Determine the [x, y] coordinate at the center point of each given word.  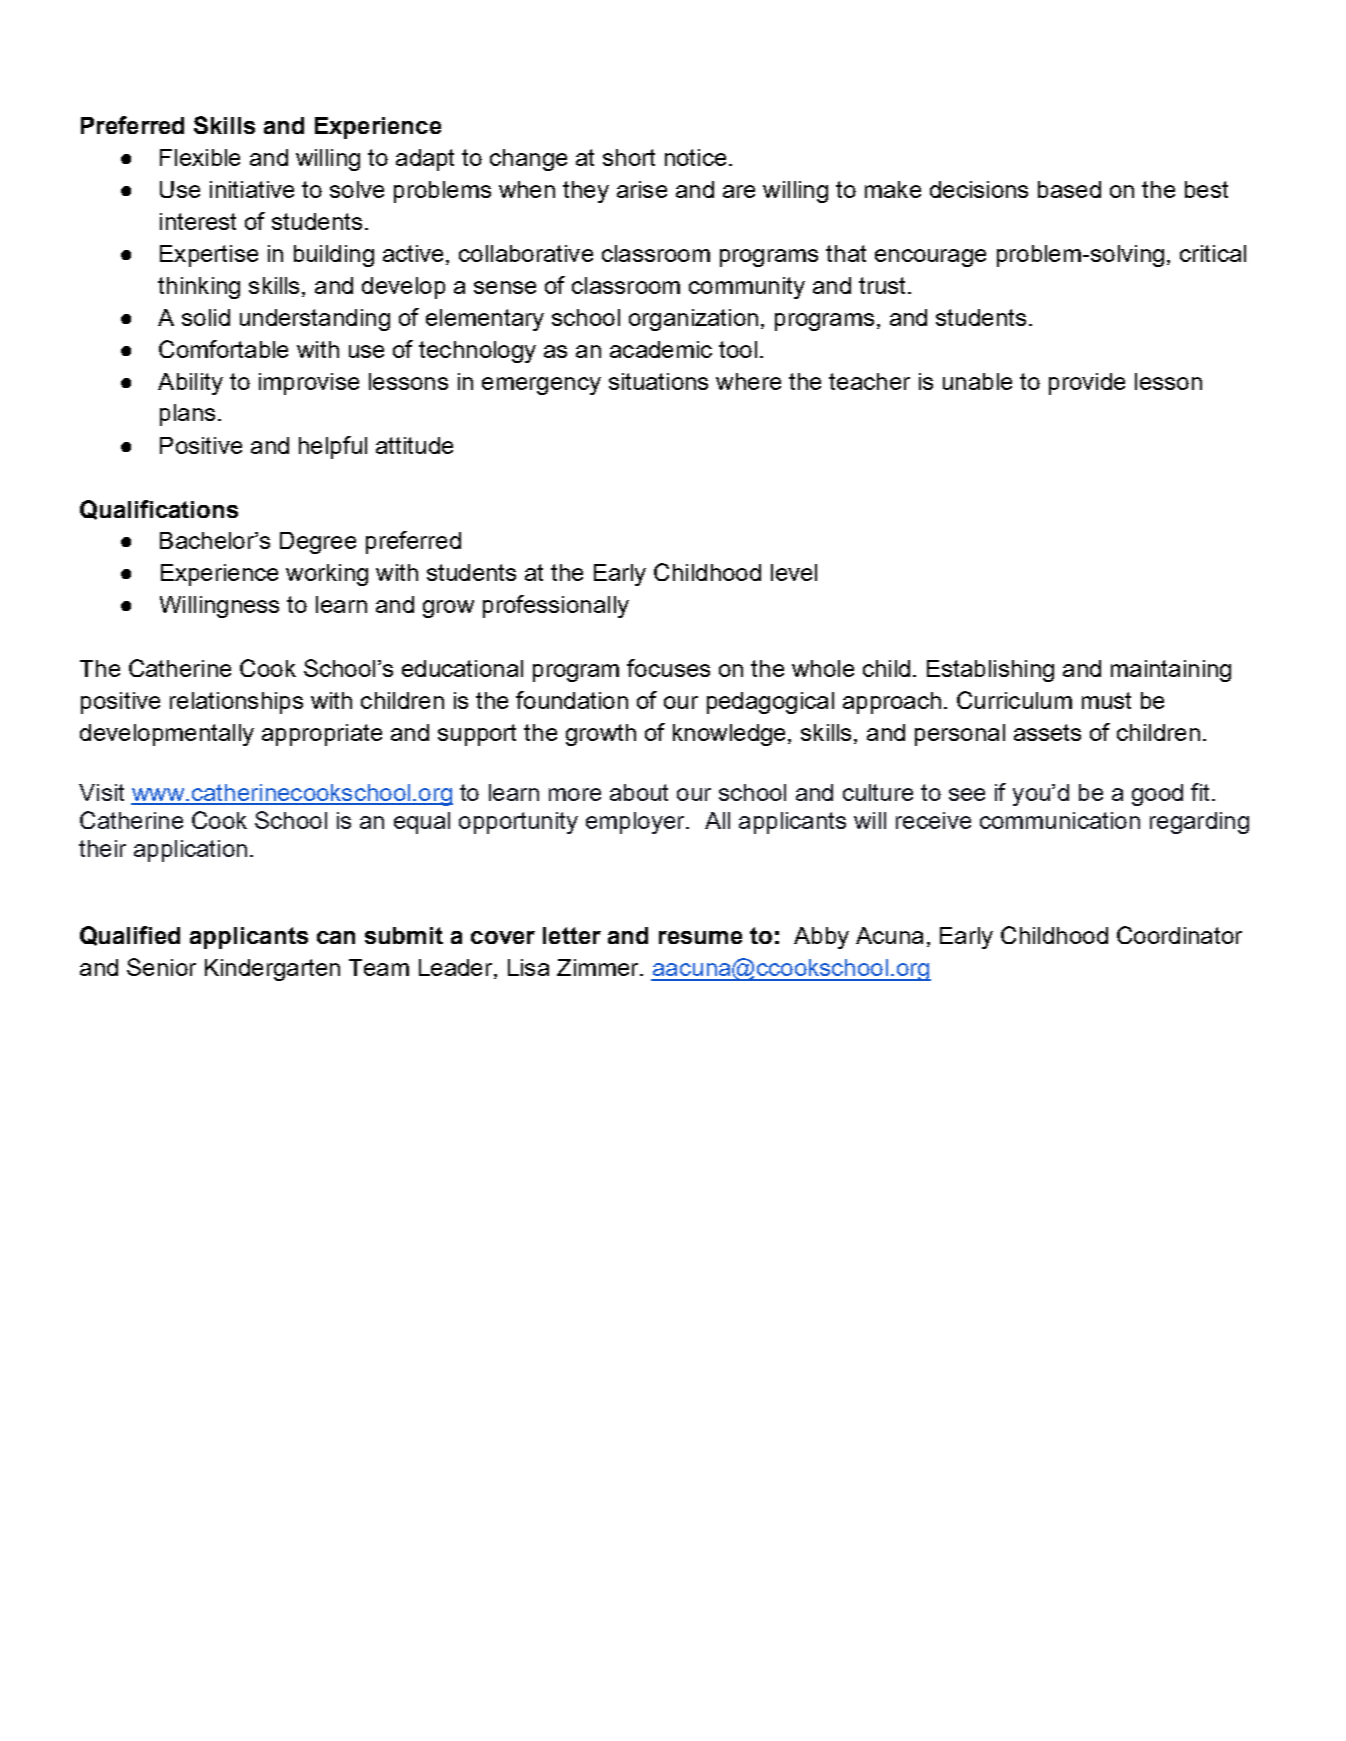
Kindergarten [272, 970]
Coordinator [1179, 935]
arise [642, 189]
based [1069, 189]
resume [700, 937]
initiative [252, 189]
